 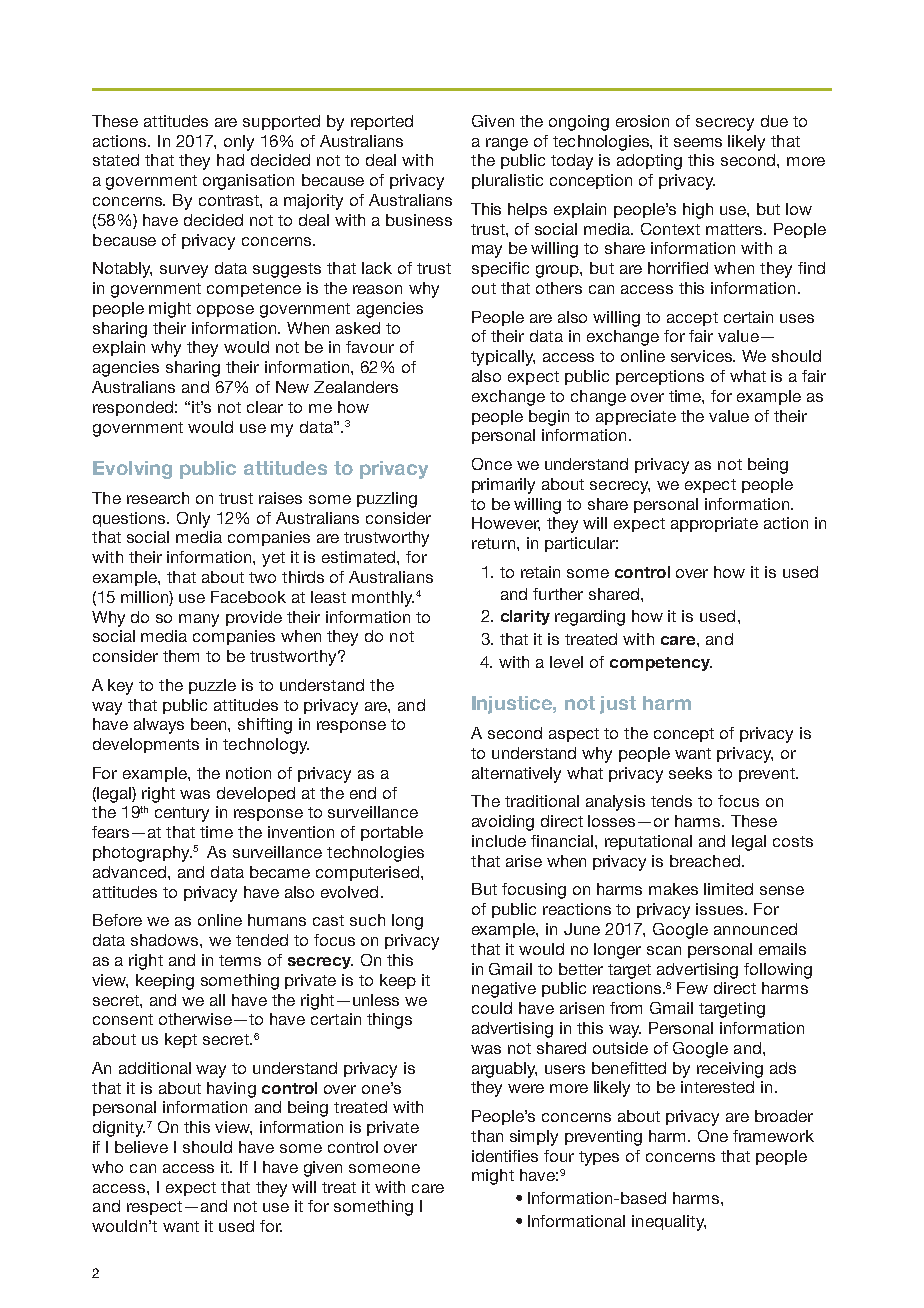 I want to click on competency, so click(x=661, y=664).
